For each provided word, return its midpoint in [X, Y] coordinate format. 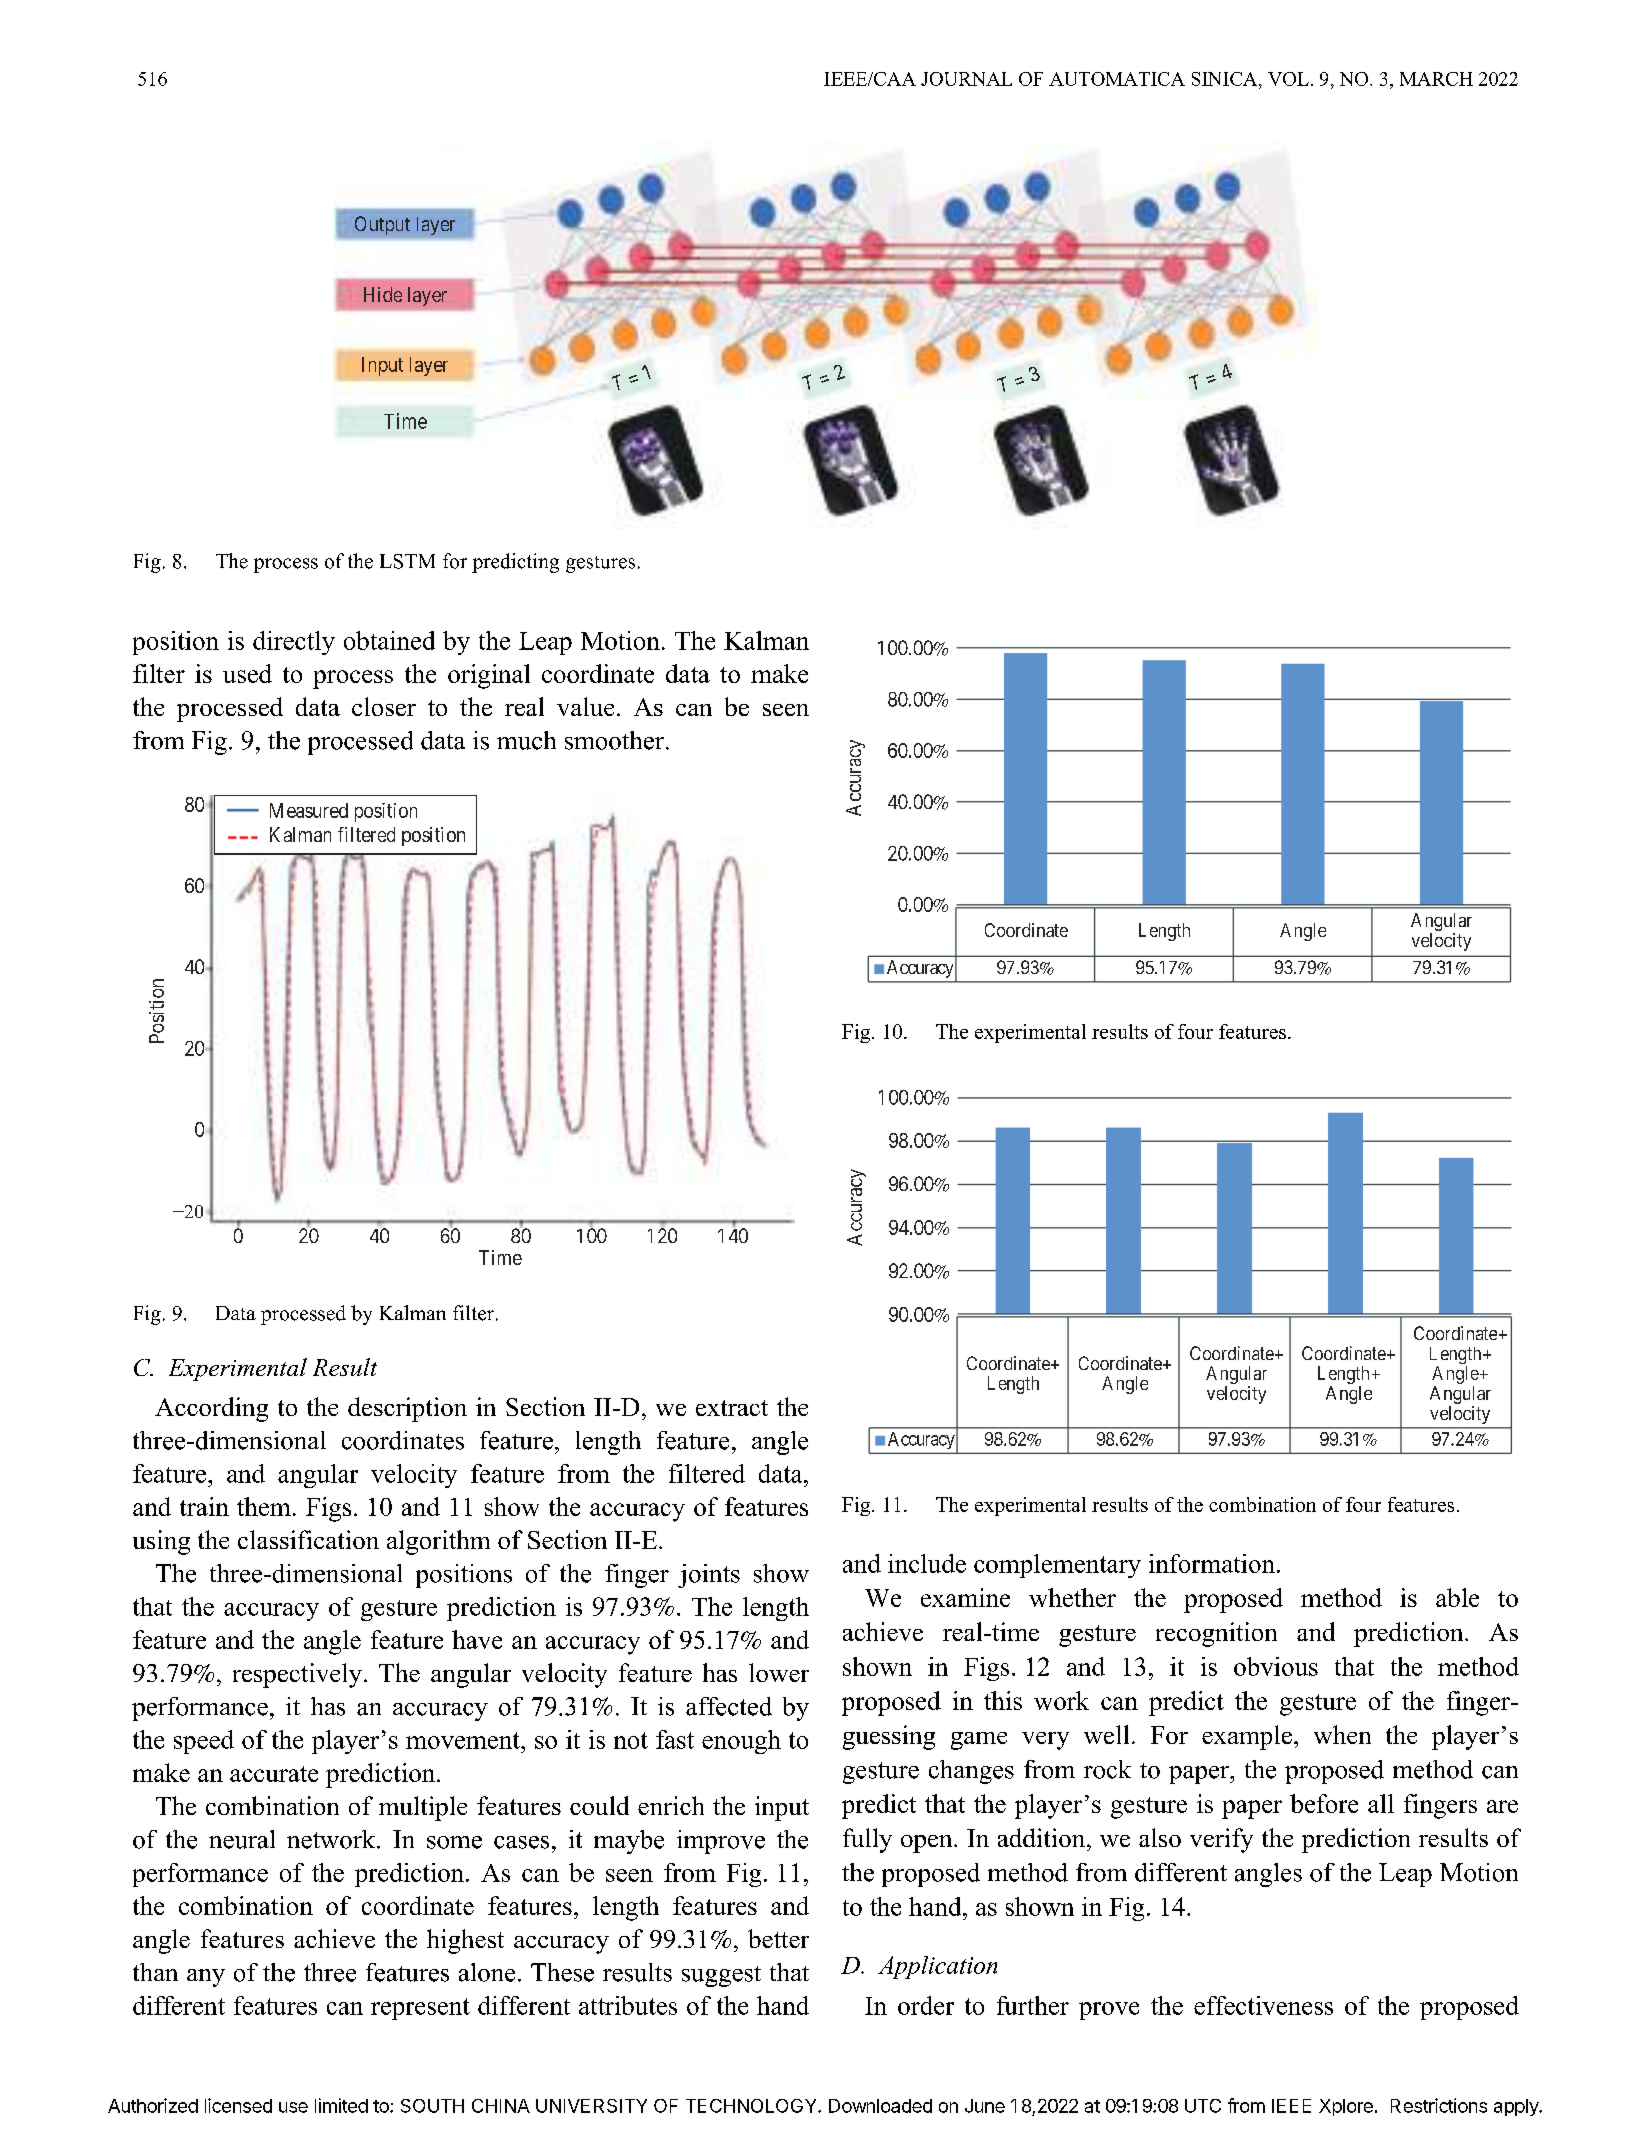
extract [732, 1408]
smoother [614, 740]
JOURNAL [966, 79]
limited [341, 2105]
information [1212, 1563]
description [407, 1409]
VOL [1288, 79]
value [585, 706]
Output [382, 225]
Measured [309, 810]
